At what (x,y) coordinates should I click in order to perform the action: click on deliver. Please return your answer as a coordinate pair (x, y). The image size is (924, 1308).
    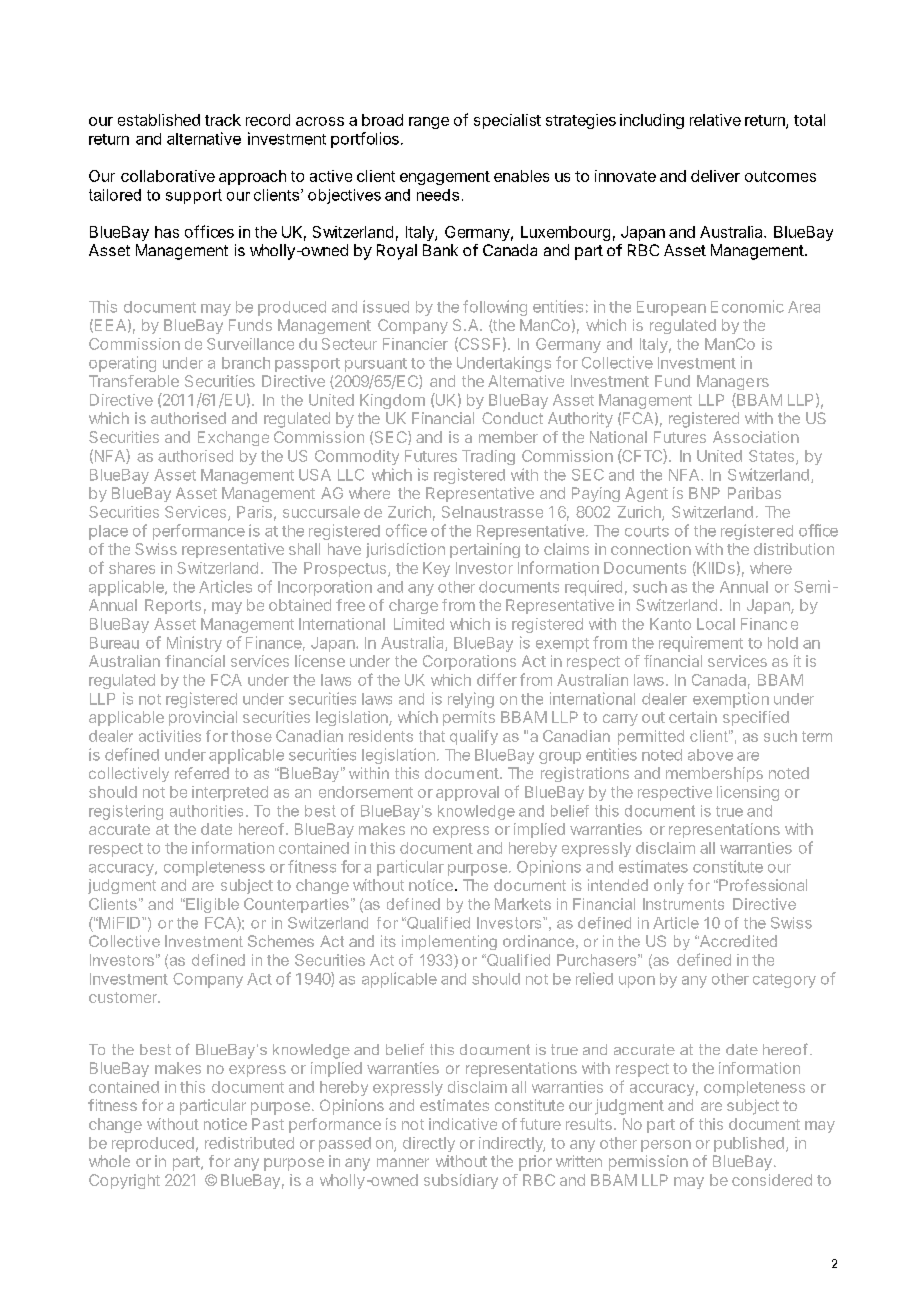
    Looking at the image, I should click on (715, 176).
